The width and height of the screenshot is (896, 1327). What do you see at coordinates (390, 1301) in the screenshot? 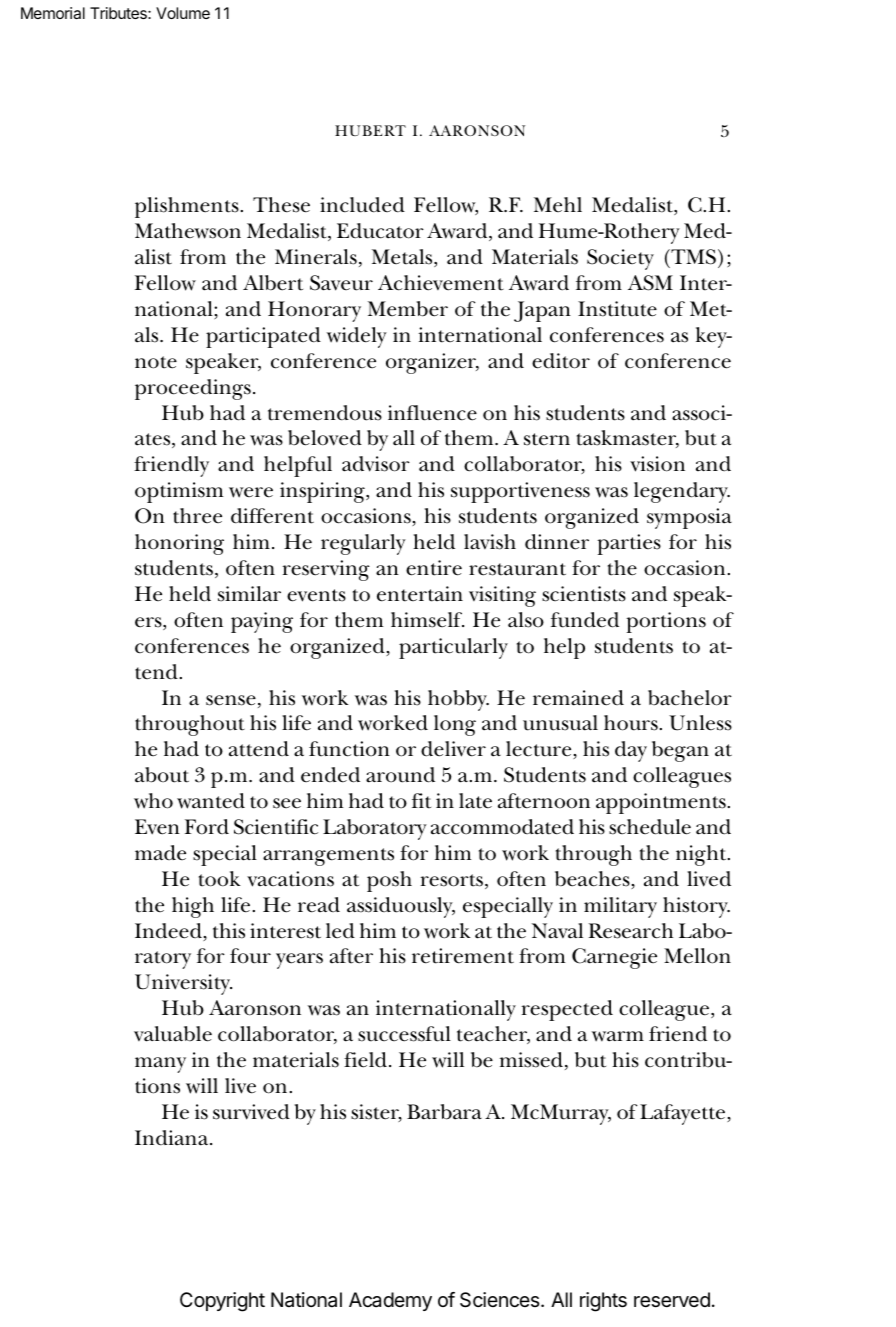
I see `Academy` at bounding box center [390, 1301].
